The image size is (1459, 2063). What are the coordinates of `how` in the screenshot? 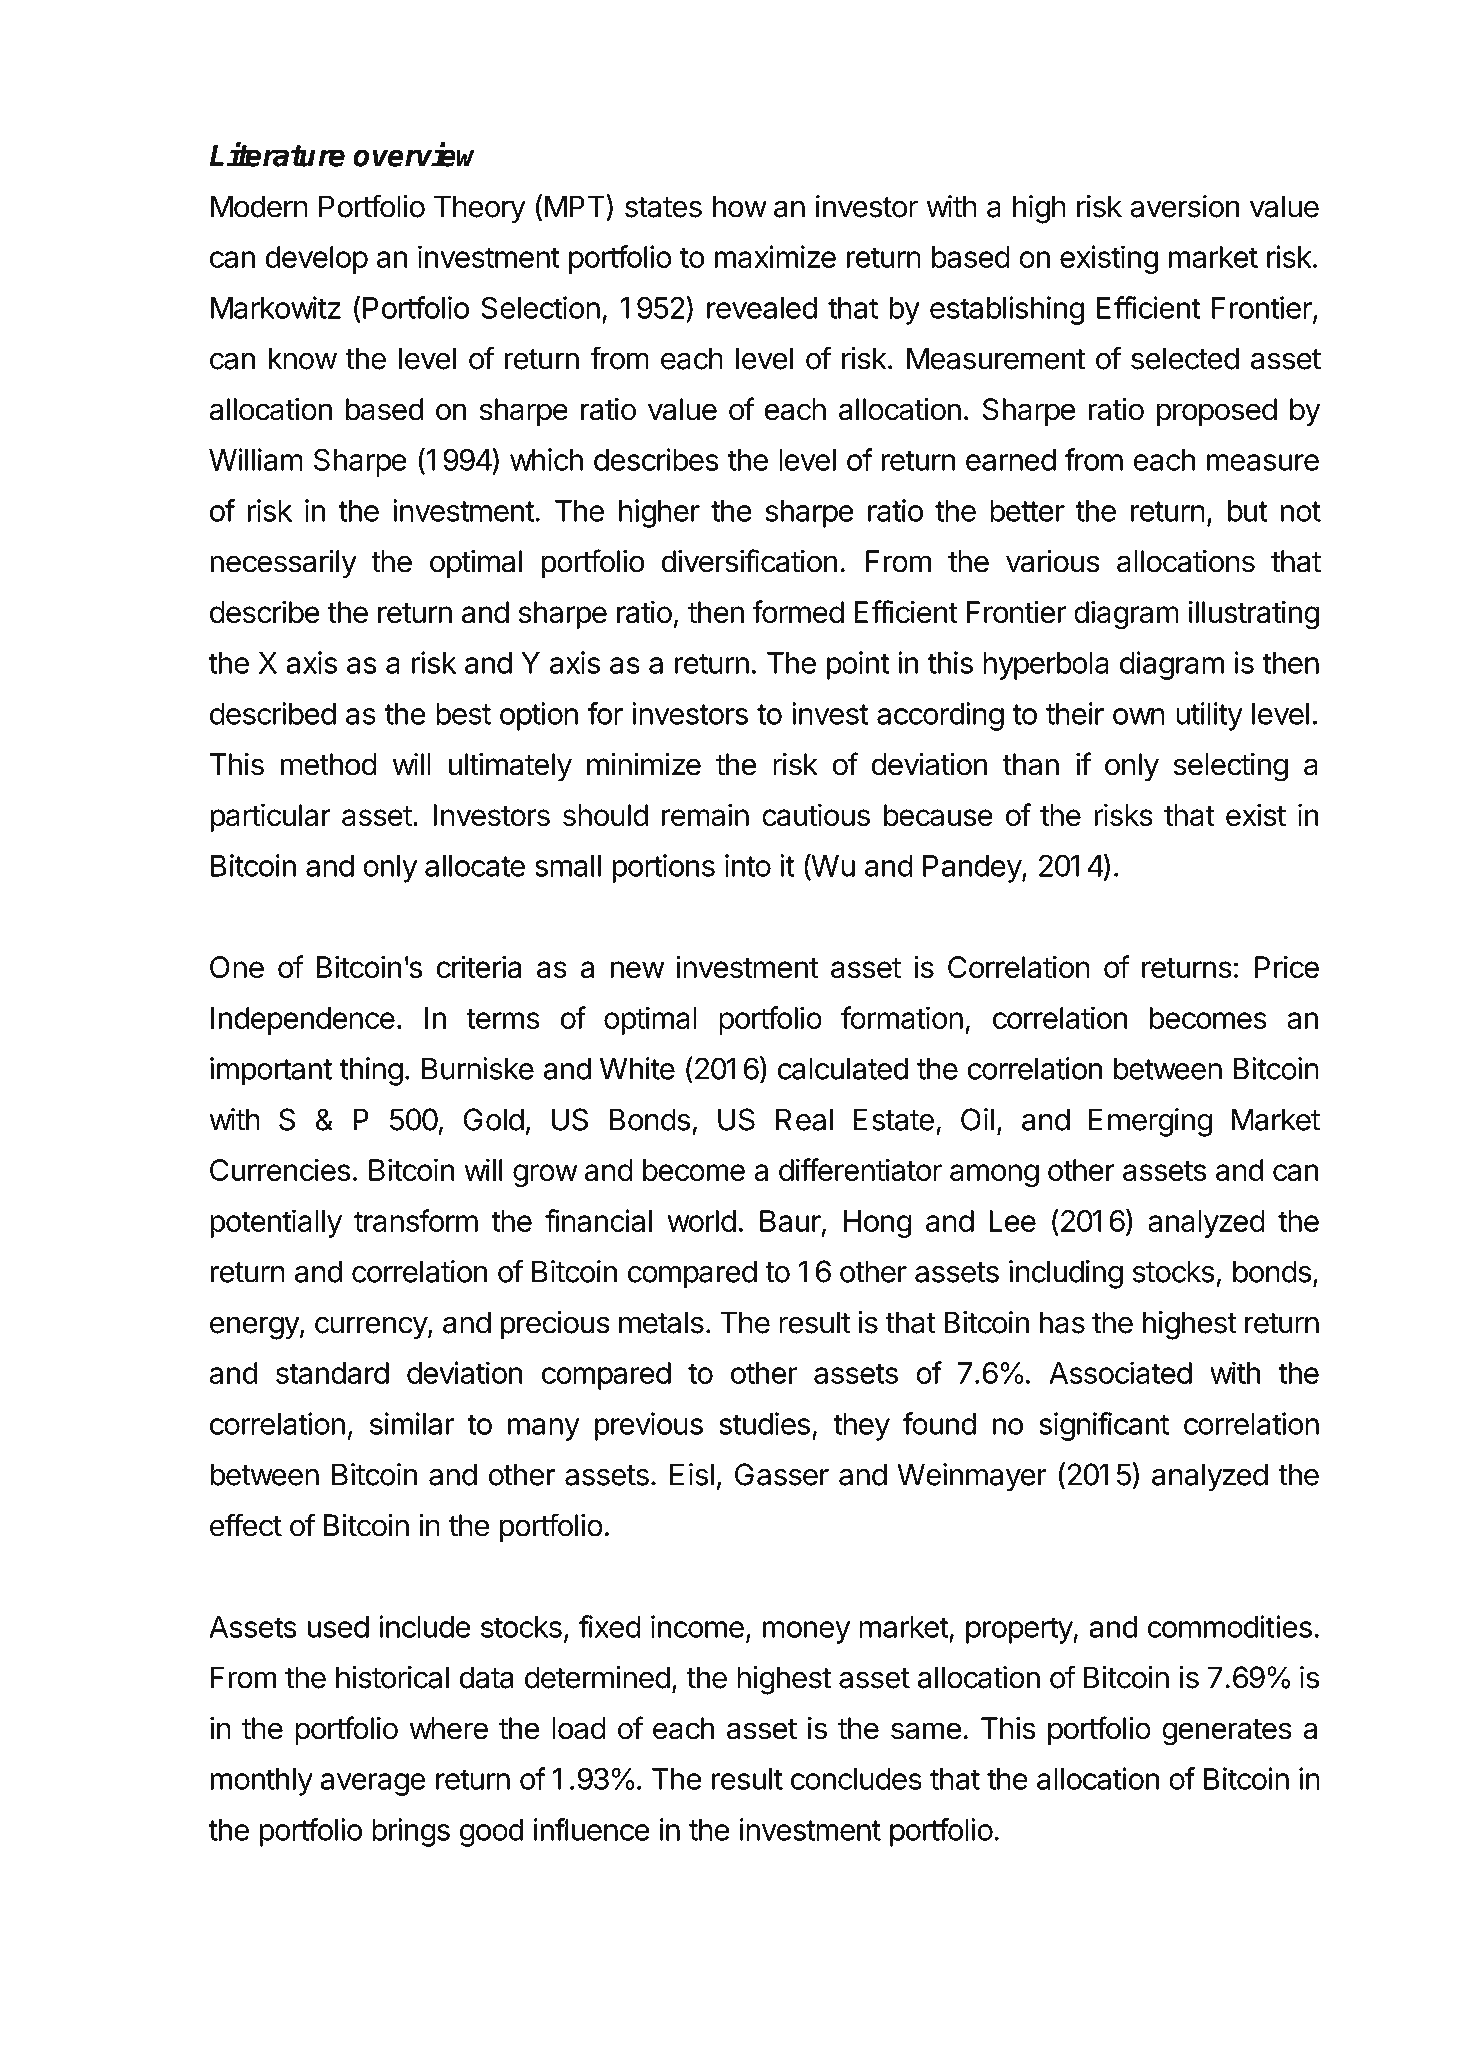 It's located at (740, 206).
